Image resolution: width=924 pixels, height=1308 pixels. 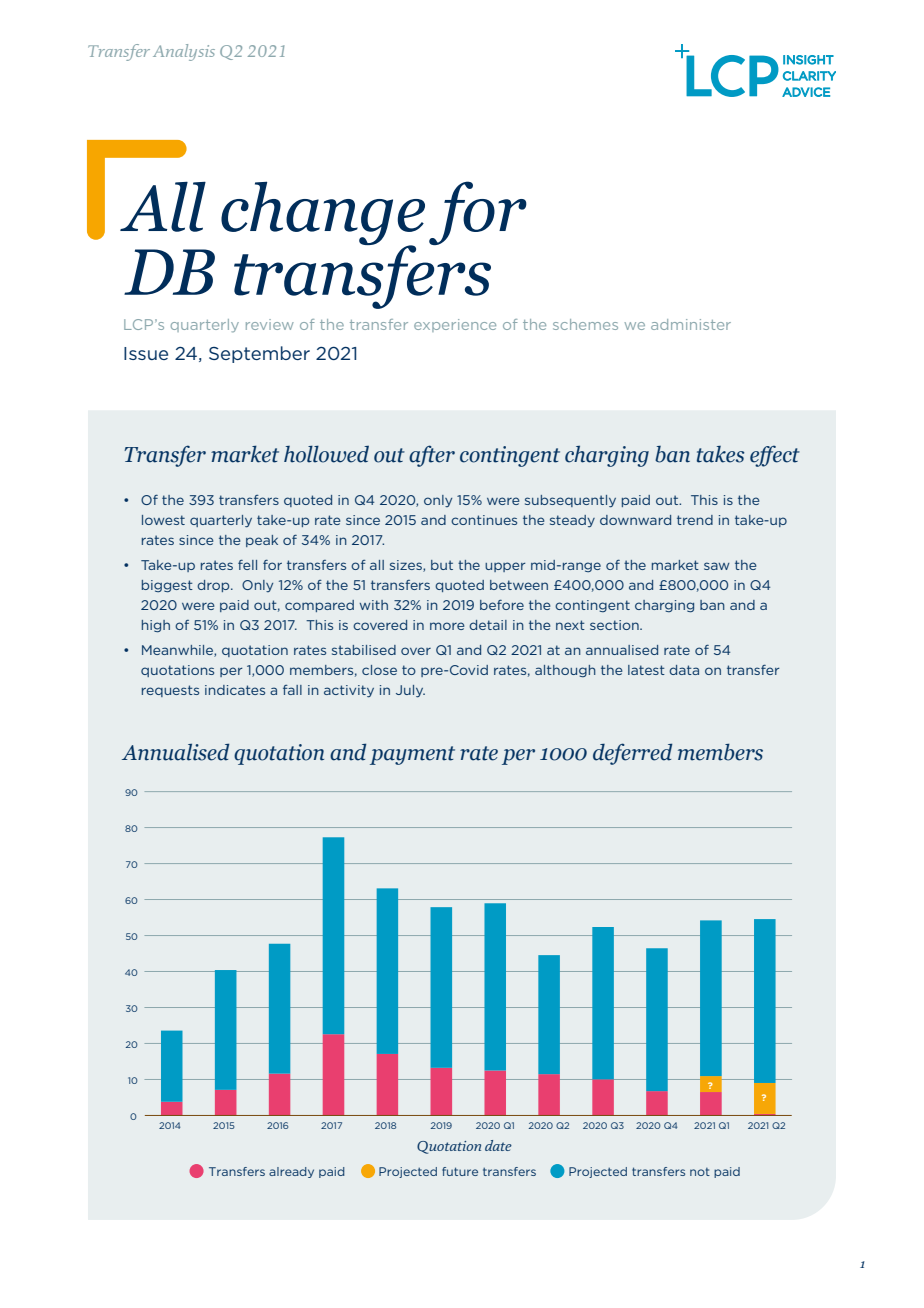 What do you see at coordinates (691, 324) in the page?
I see `administer` at bounding box center [691, 324].
